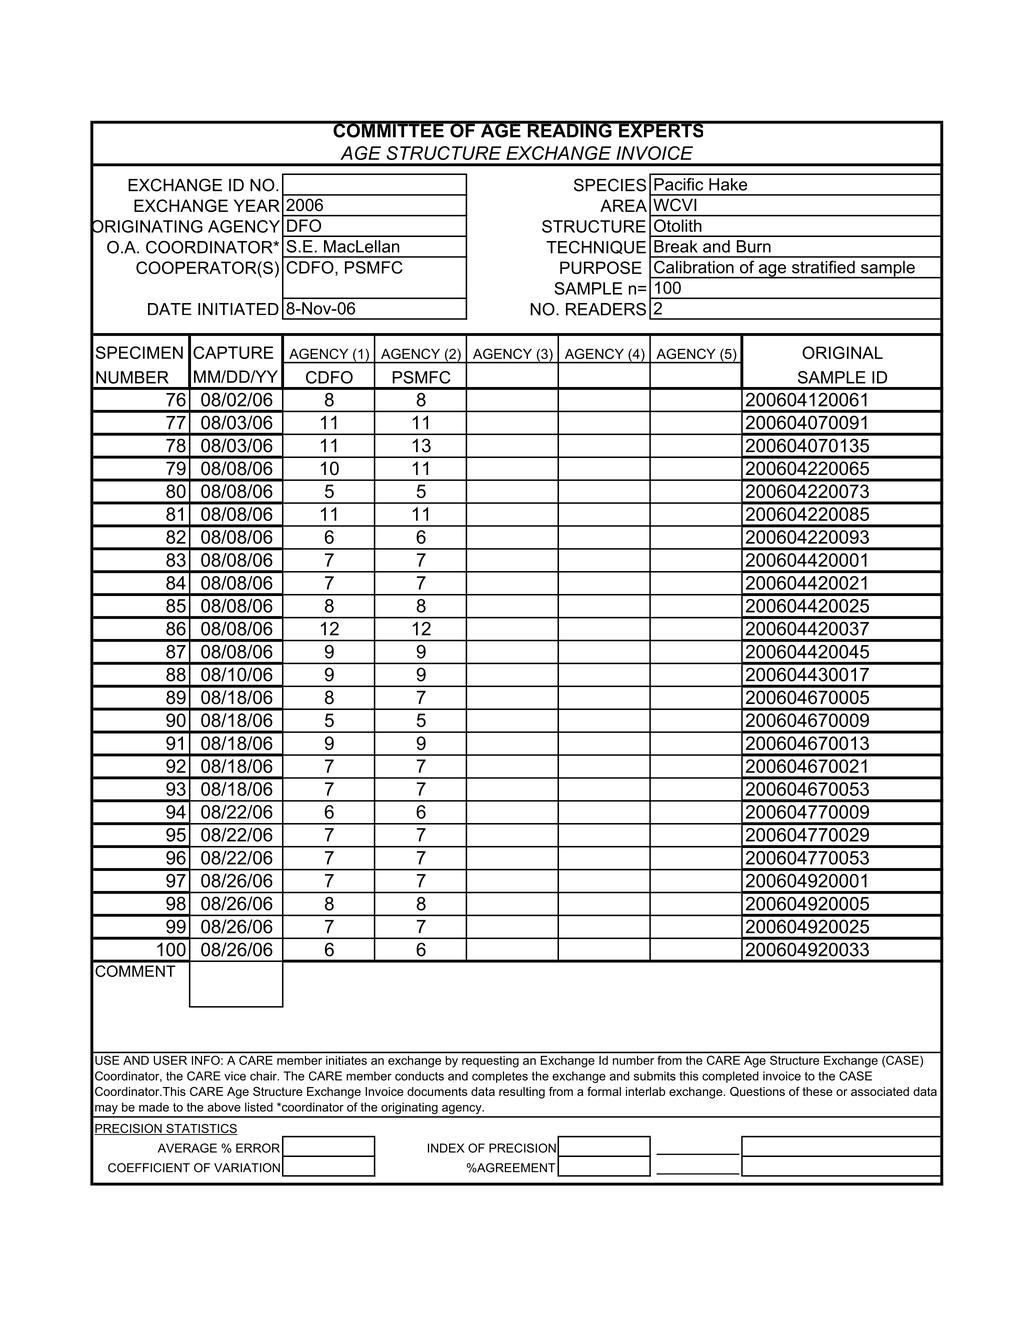 Image resolution: width=1034 pixels, height=1338 pixels. I want to click on USER, so click(170, 1060).
